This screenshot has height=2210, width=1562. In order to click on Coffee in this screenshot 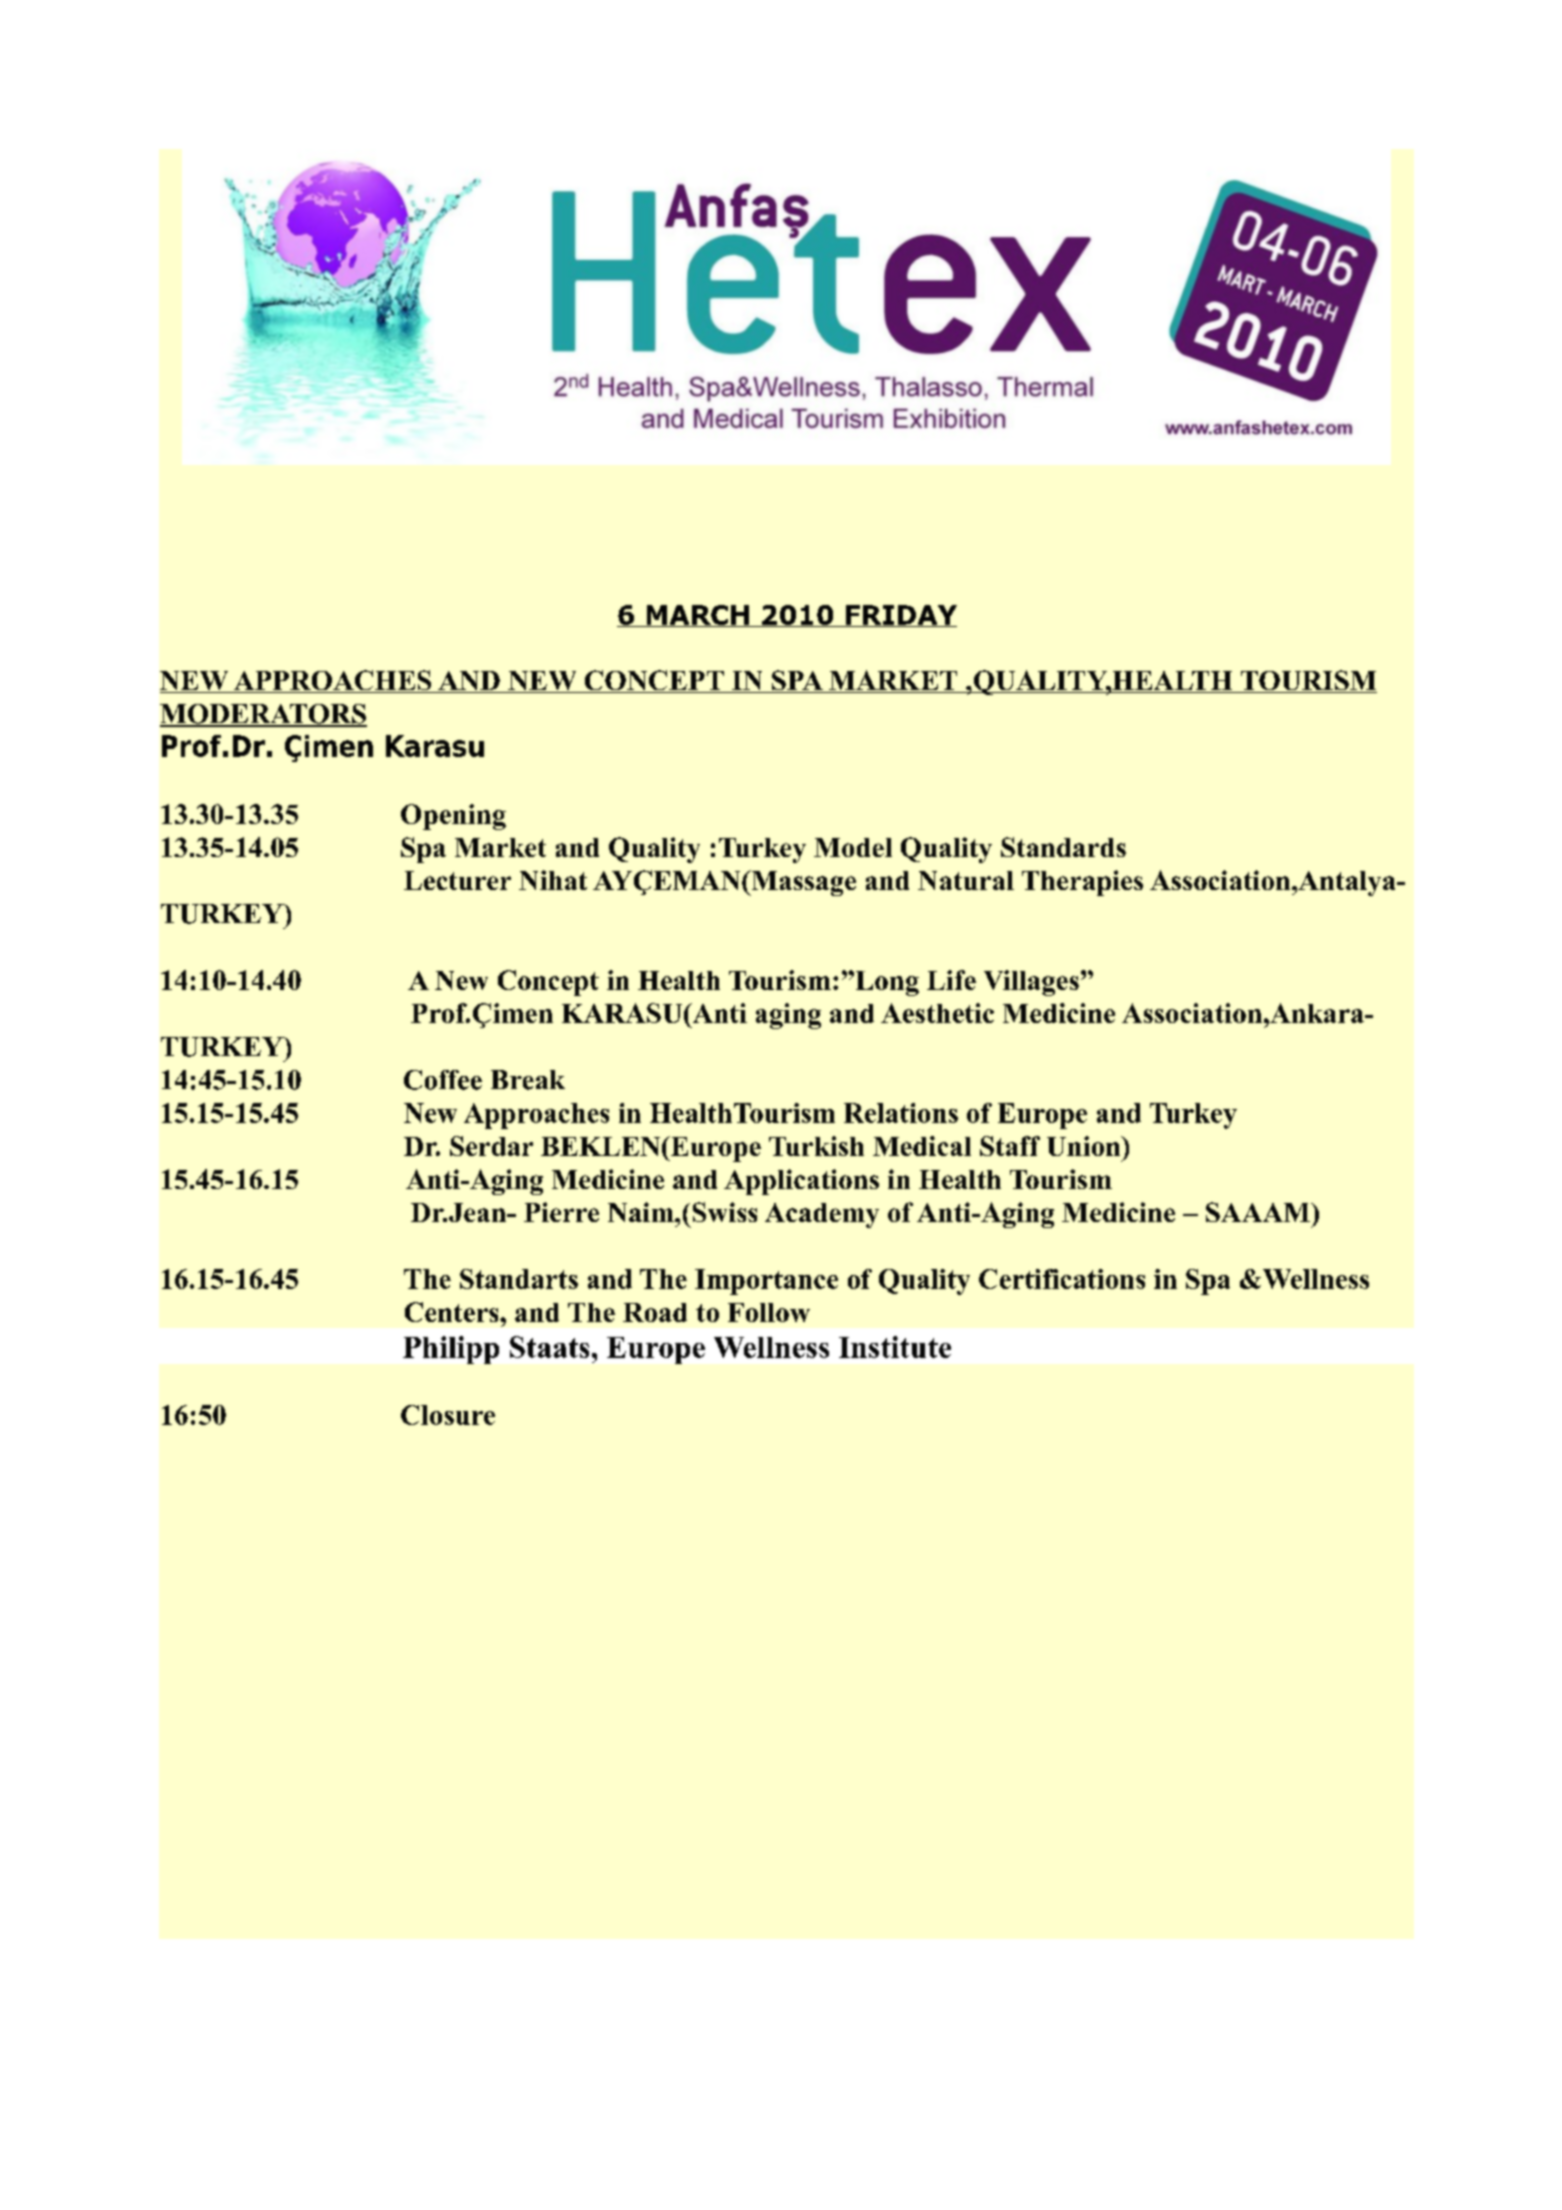, I will do `click(443, 1080)`.
